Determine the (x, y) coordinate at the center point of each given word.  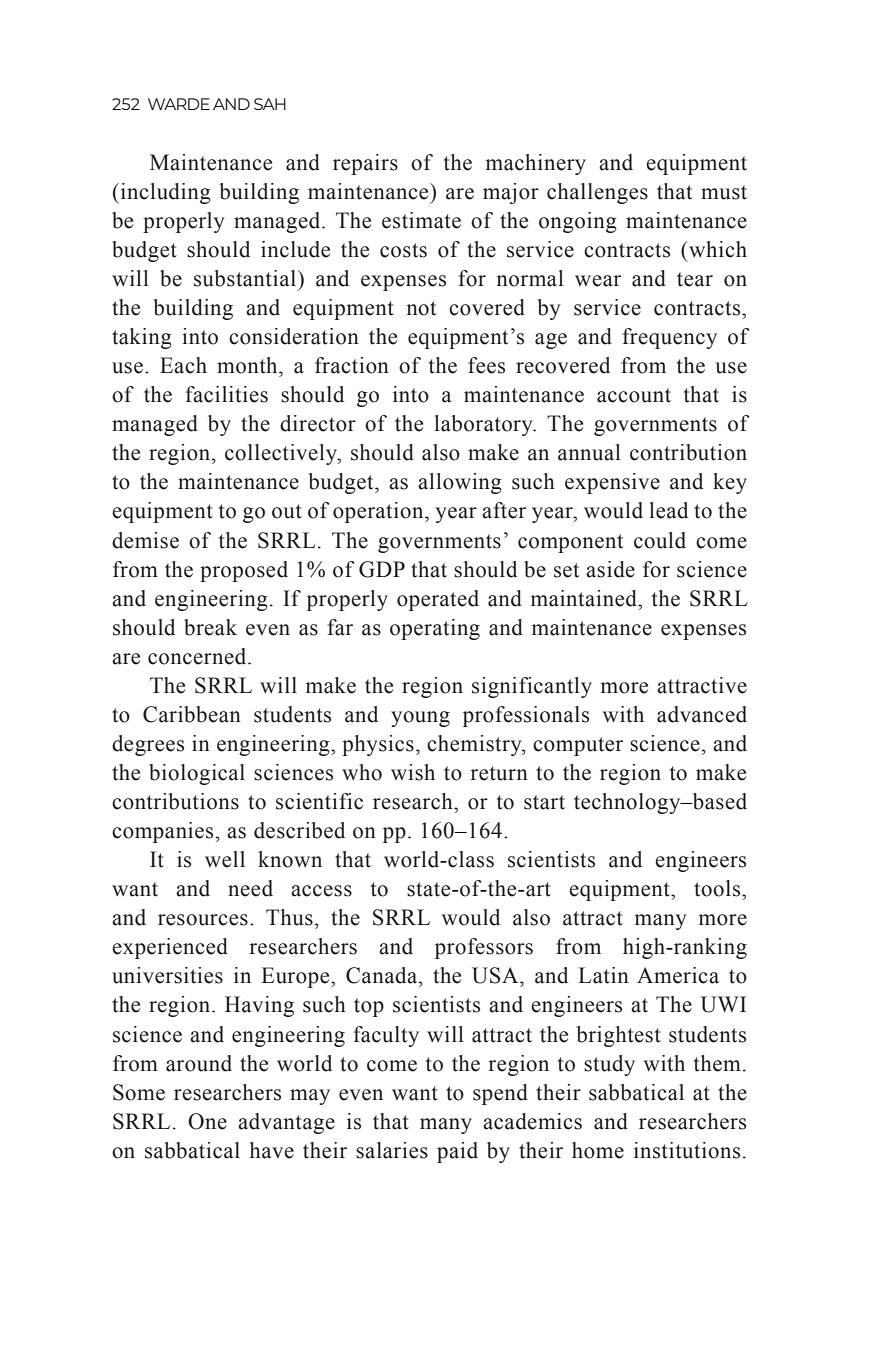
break (210, 627)
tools (718, 888)
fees (486, 365)
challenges (597, 193)
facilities (227, 394)
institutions (687, 1150)
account (634, 395)
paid (457, 1152)
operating (435, 629)
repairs (365, 164)
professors (484, 948)
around (199, 1063)
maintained (585, 598)
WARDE (179, 104)
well (225, 859)
